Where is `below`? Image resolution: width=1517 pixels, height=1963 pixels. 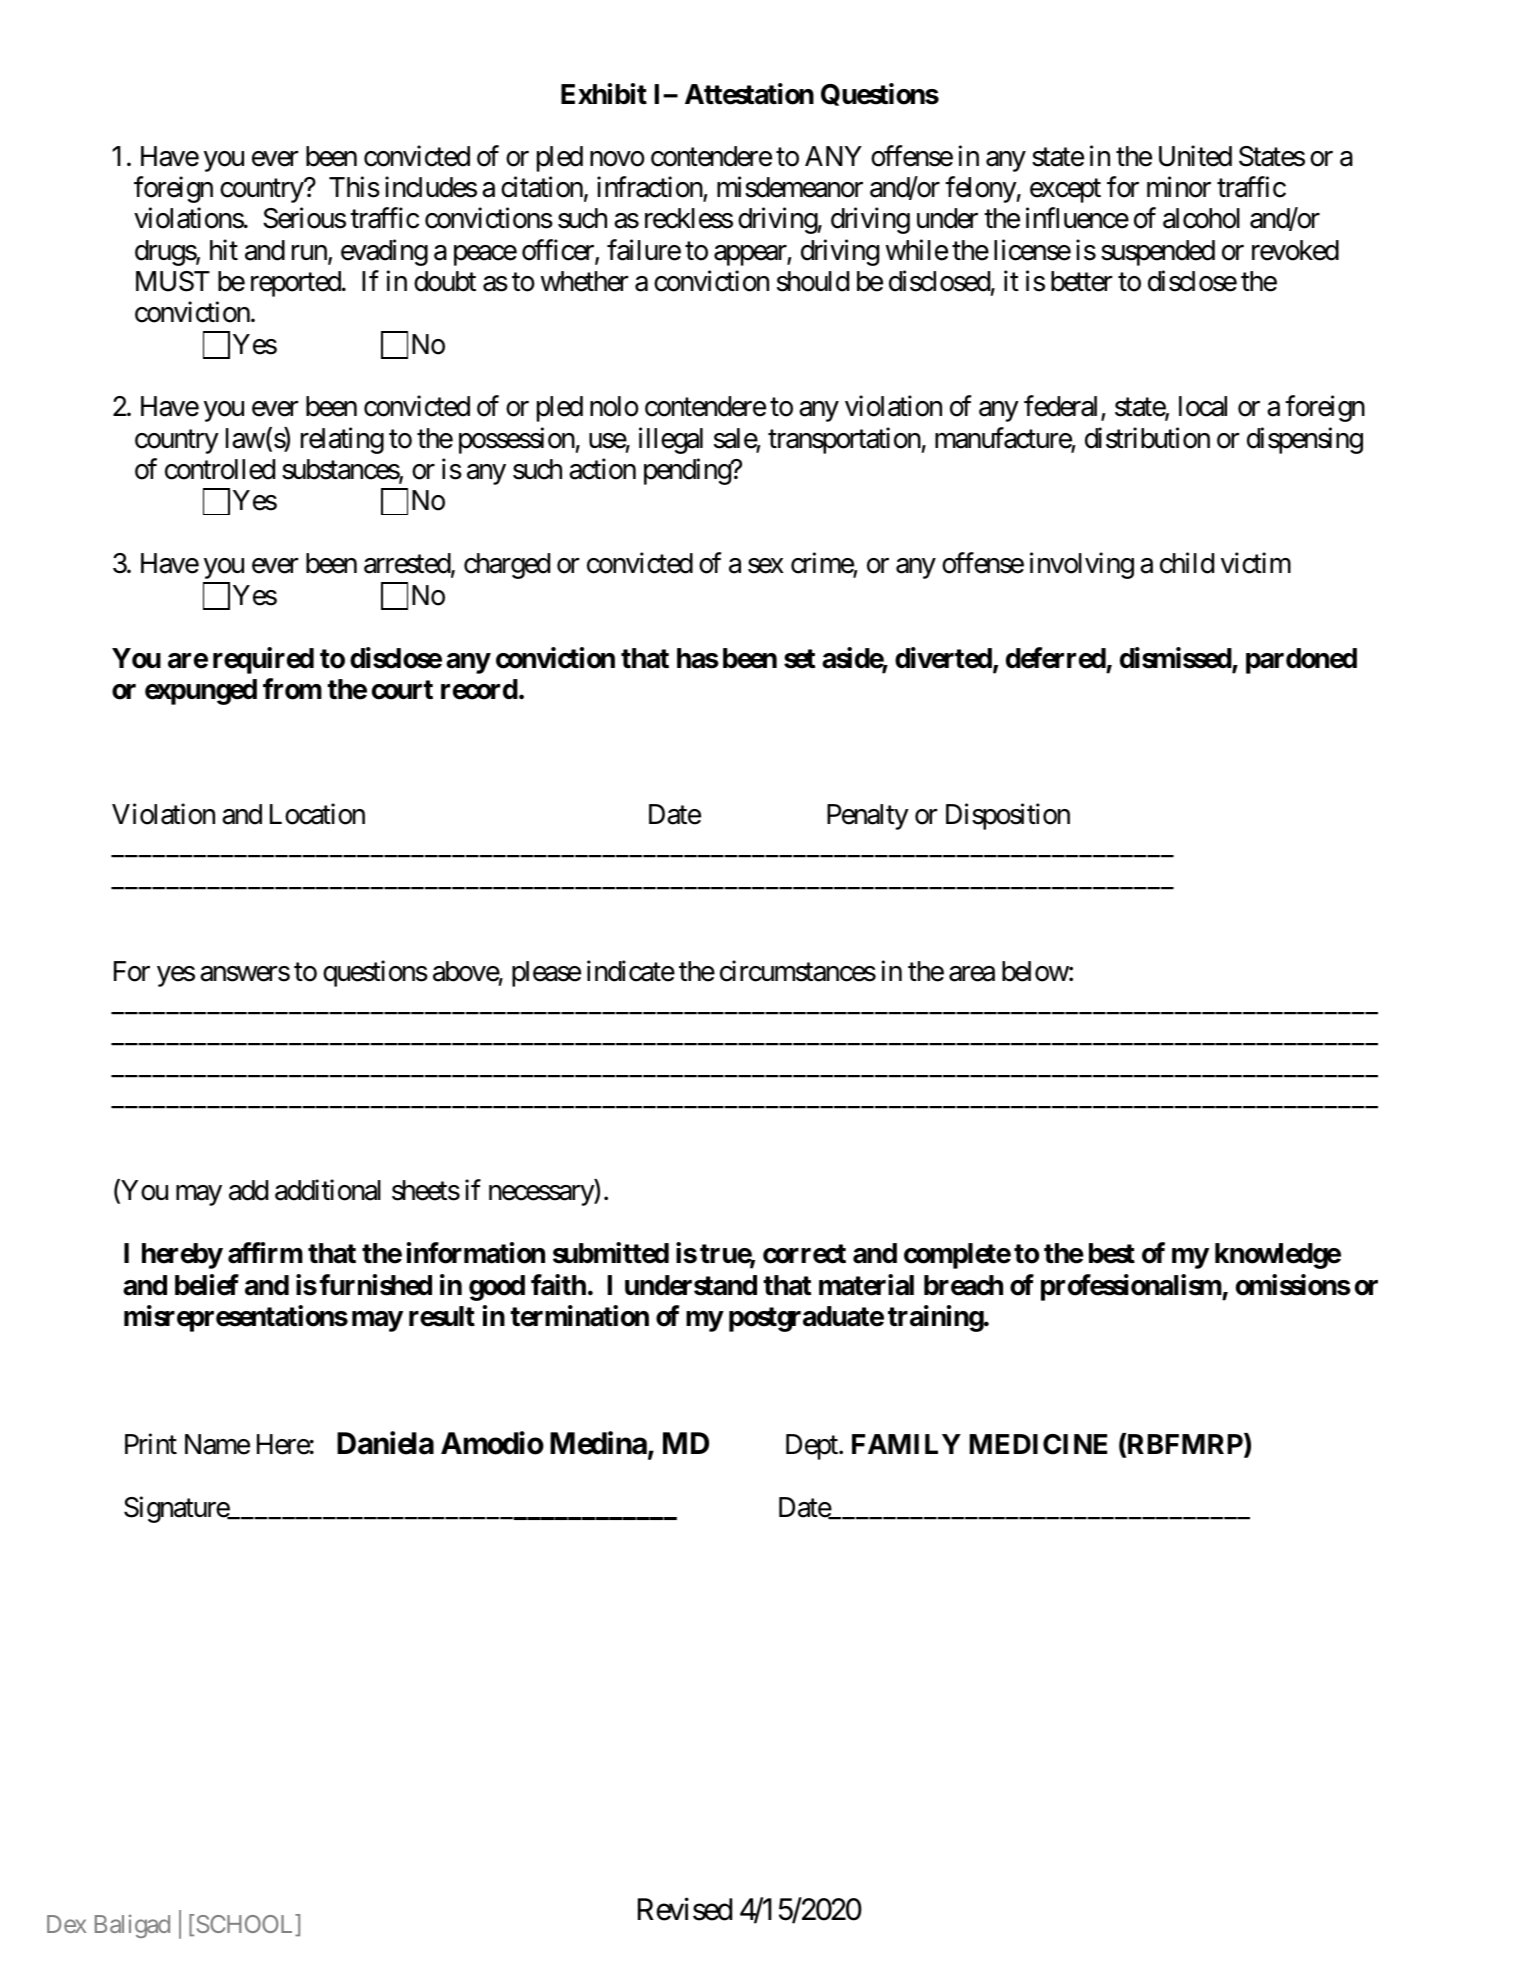 below is located at coordinates (1035, 971).
